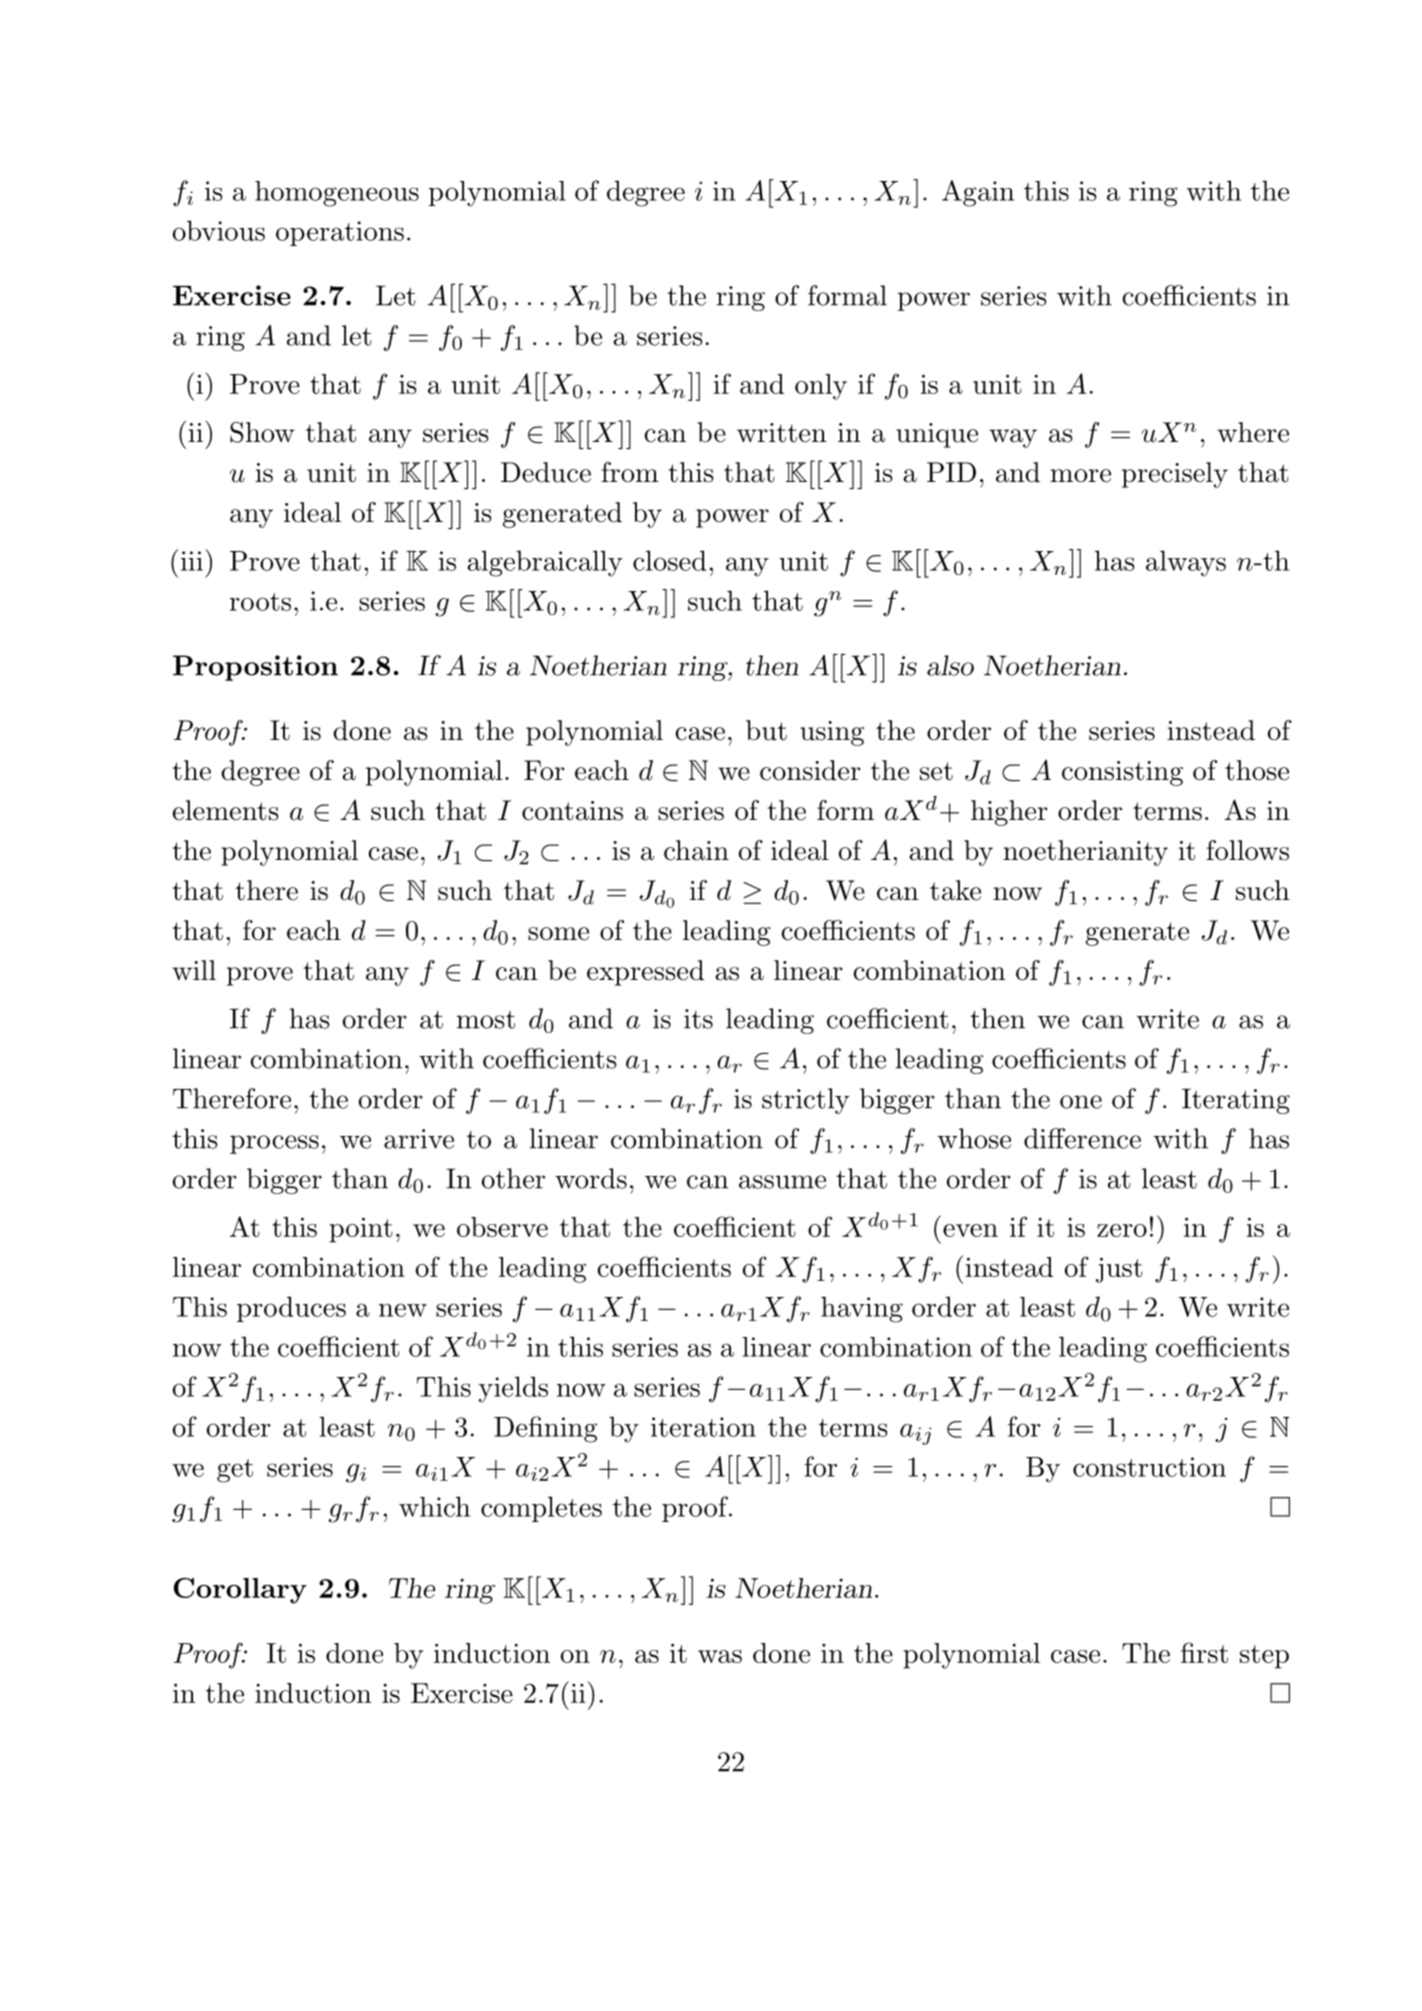 The image size is (1422, 2011). Describe the element at coordinates (978, 193) in the image. I see `Again` at that location.
